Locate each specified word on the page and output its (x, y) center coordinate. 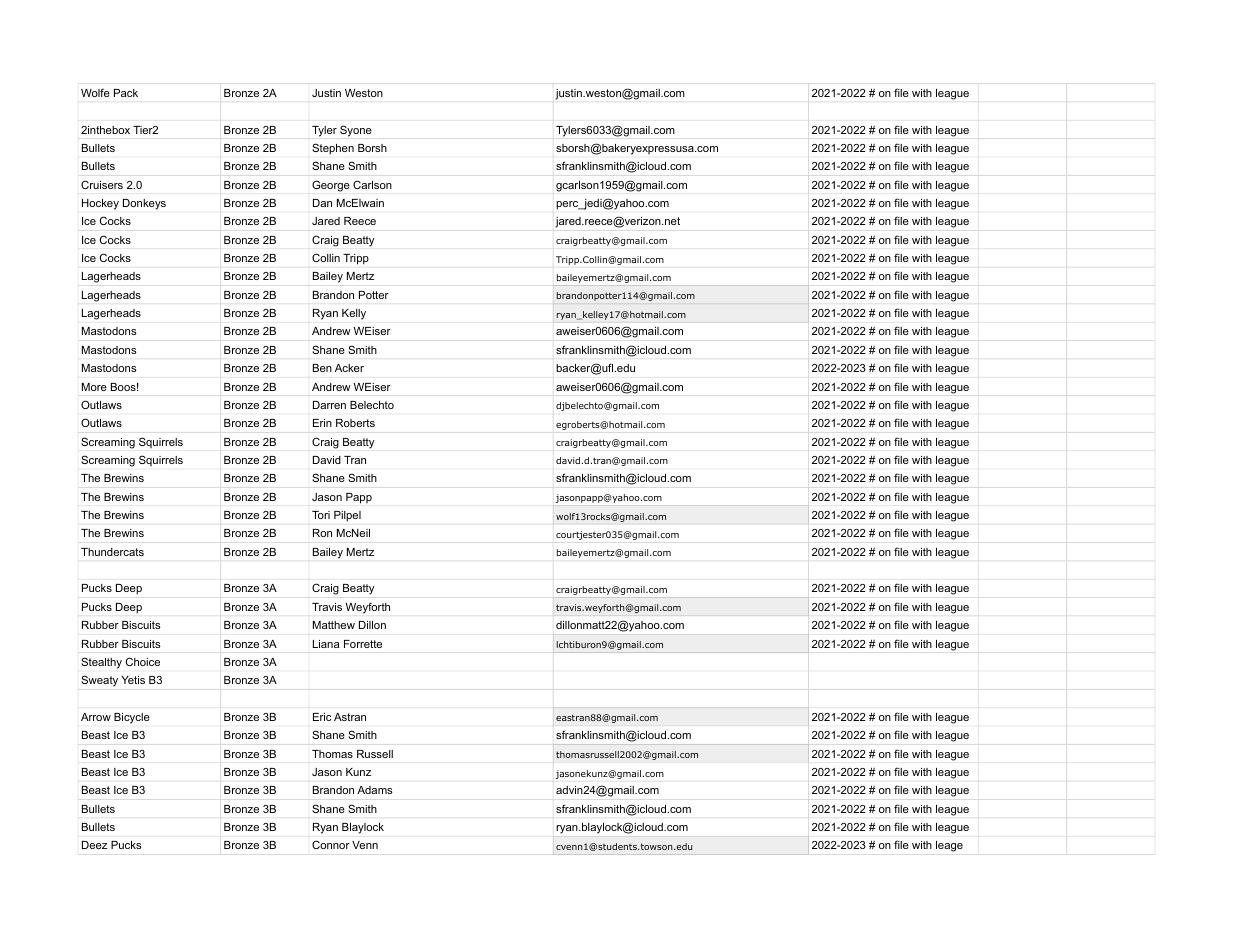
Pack (126, 93)
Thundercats (112, 552)
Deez (94, 845)
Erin (322, 423)
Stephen (333, 149)
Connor (331, 844)
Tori (321, 515)
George (331, 186)
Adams (374, 790)
